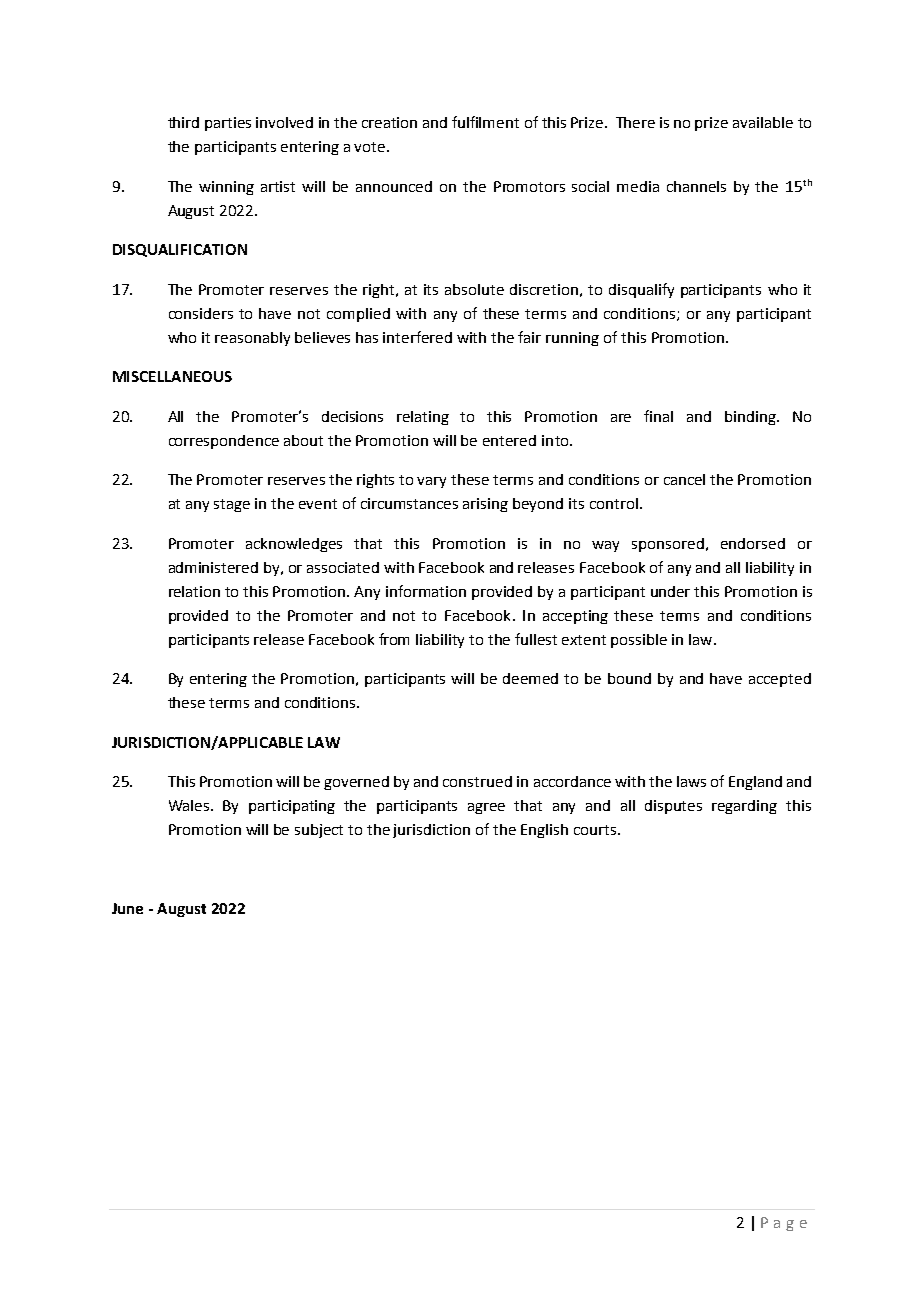  What do you see at coordinates (668, 545) in the screenshot?
I see `sponsored` at bounding box center [668, 545].
